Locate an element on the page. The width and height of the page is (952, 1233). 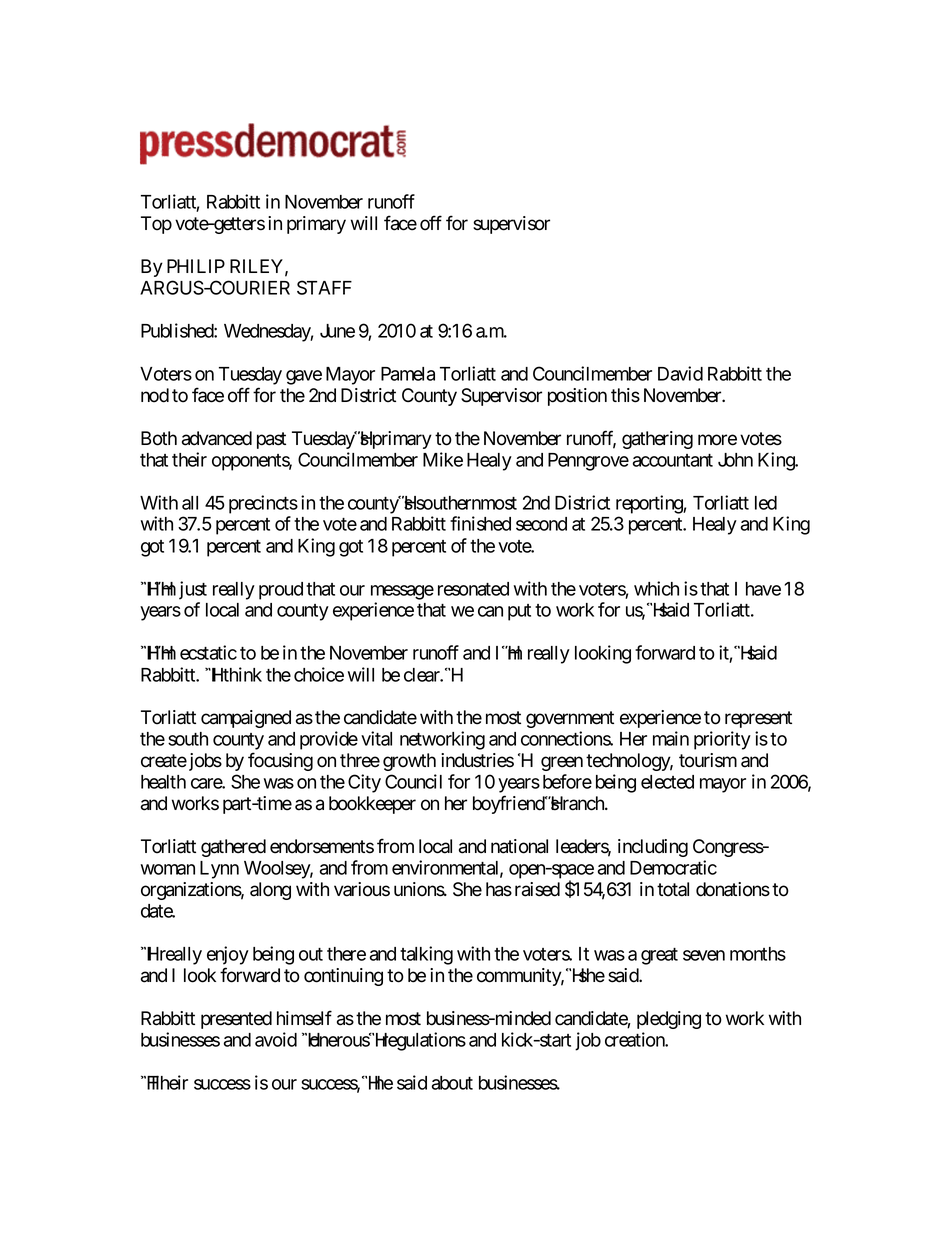
STAFF is located at coordinates (324, 287).
